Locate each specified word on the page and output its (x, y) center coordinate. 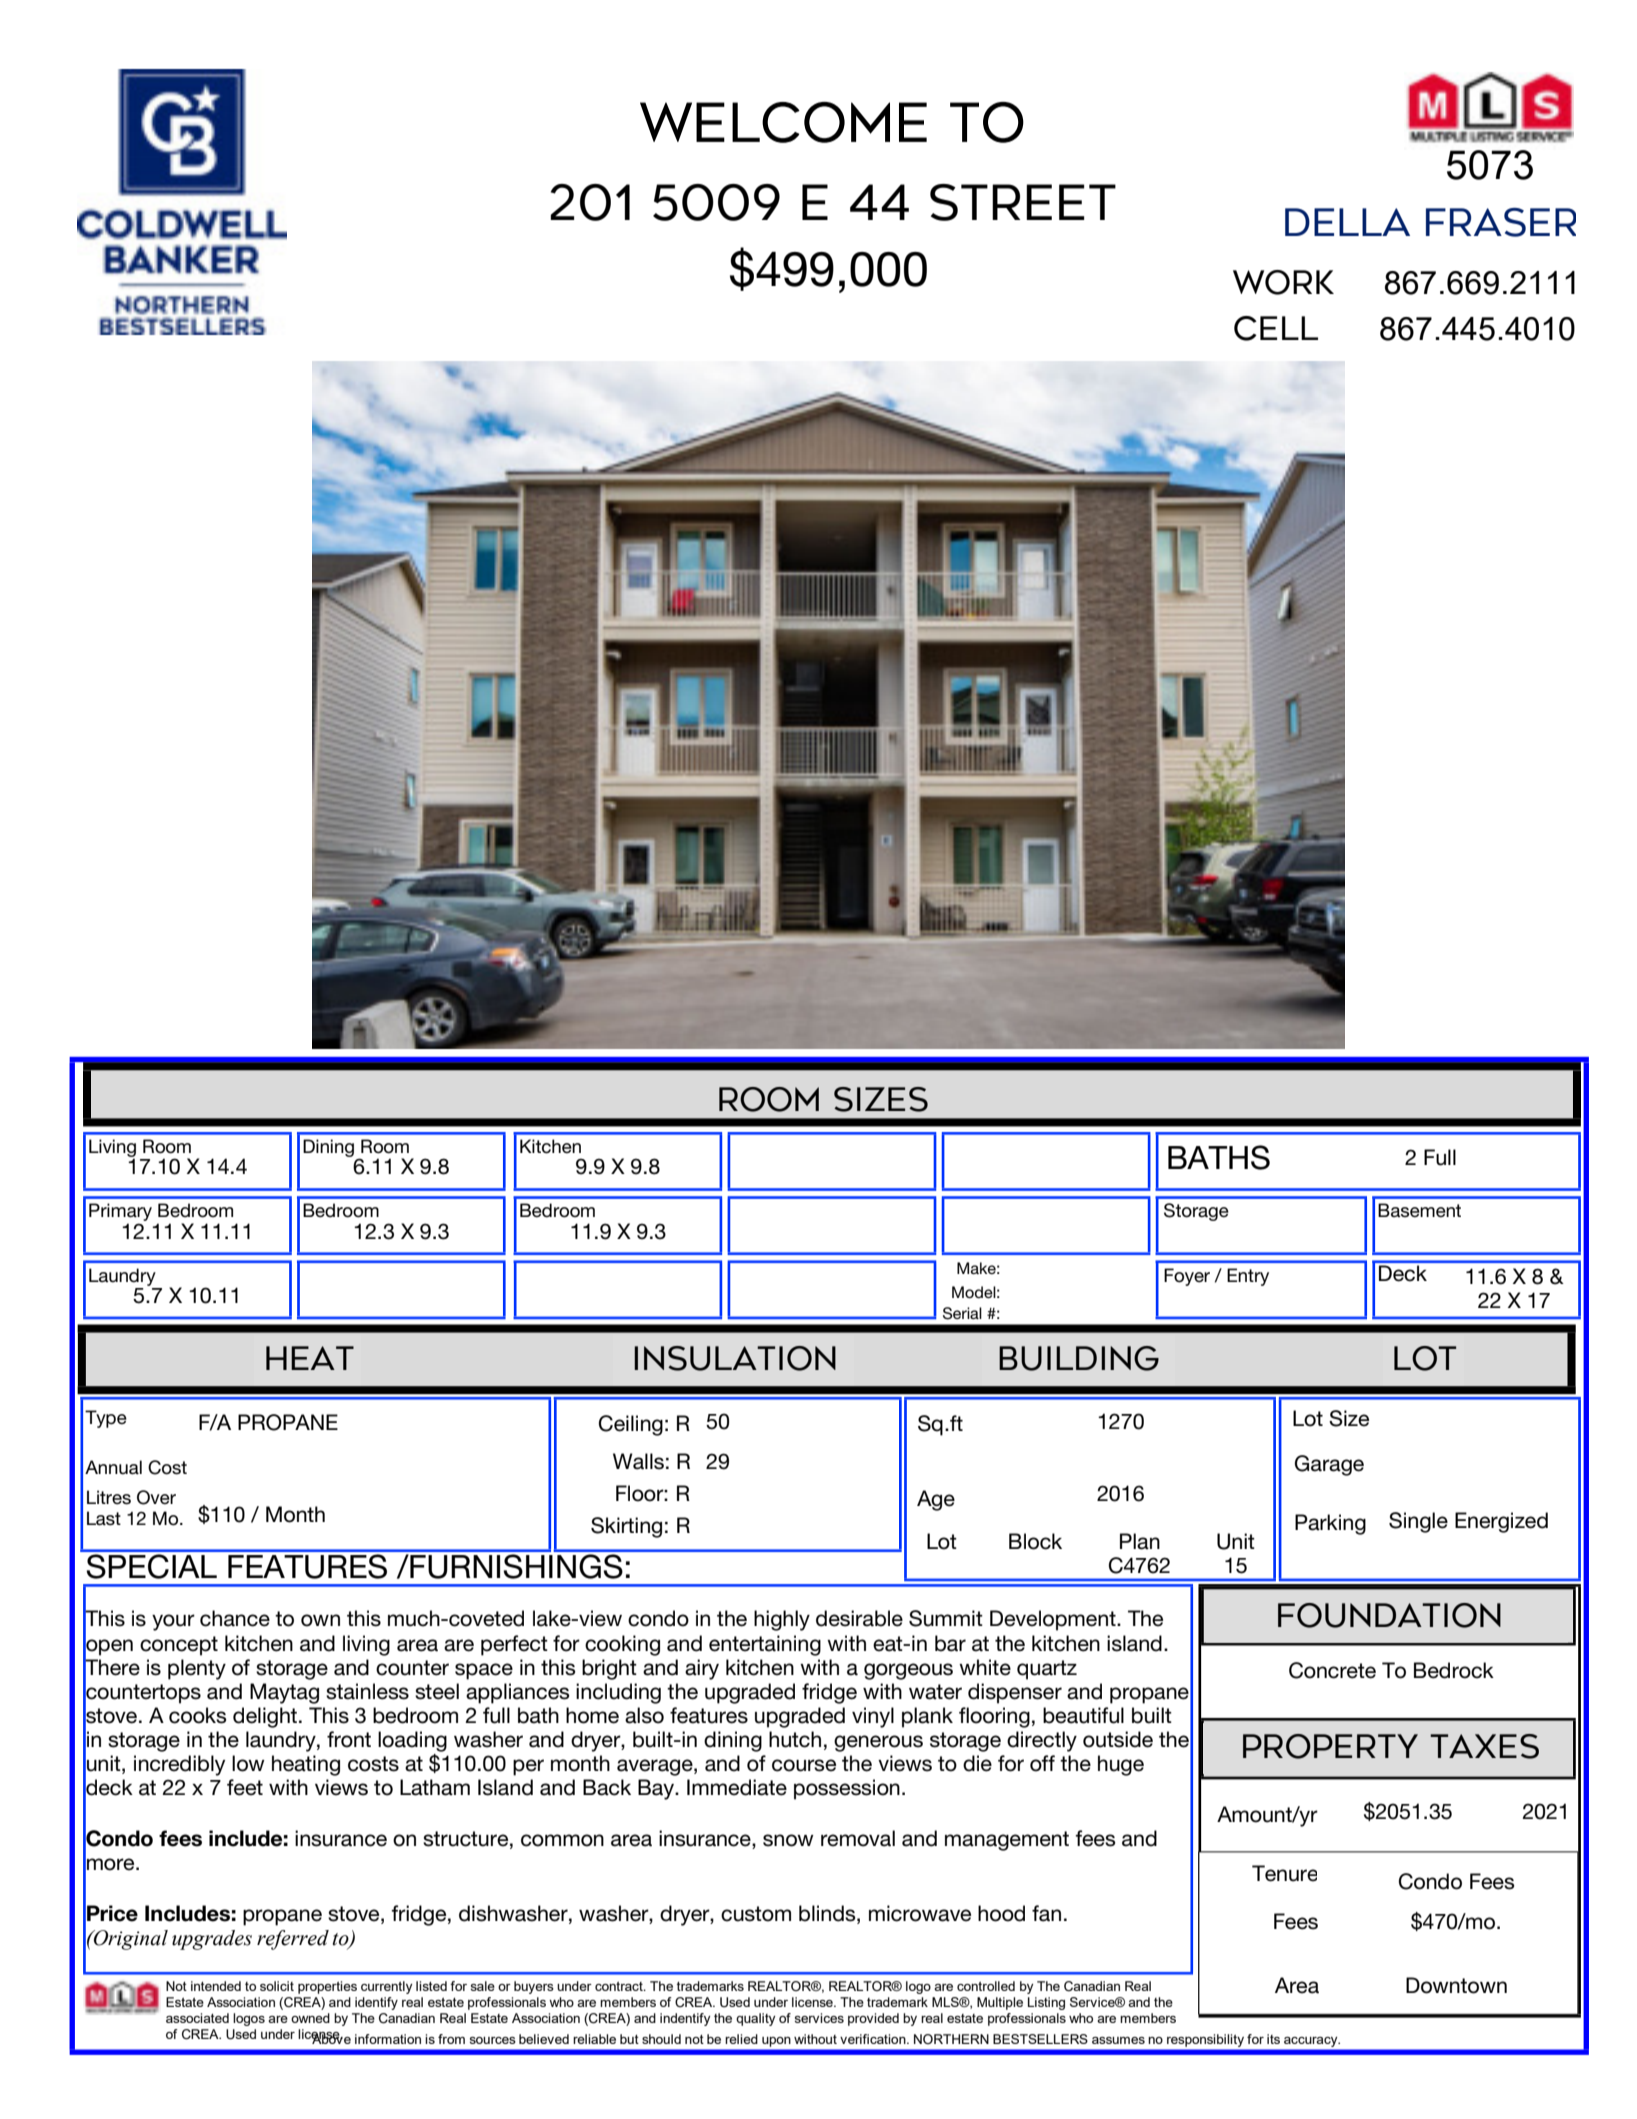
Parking (1330, 1524)
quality (755, 2019)
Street (1023, 202)
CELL (1276, 328)
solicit (277, 1986)
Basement (1419, 1210)
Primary (120, 1213)
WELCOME (783, 122)
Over (156, 1497)
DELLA (1347, 222)
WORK (1283, 282)
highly (782, 1620)
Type (106, 1419)
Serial (962, 1313)
